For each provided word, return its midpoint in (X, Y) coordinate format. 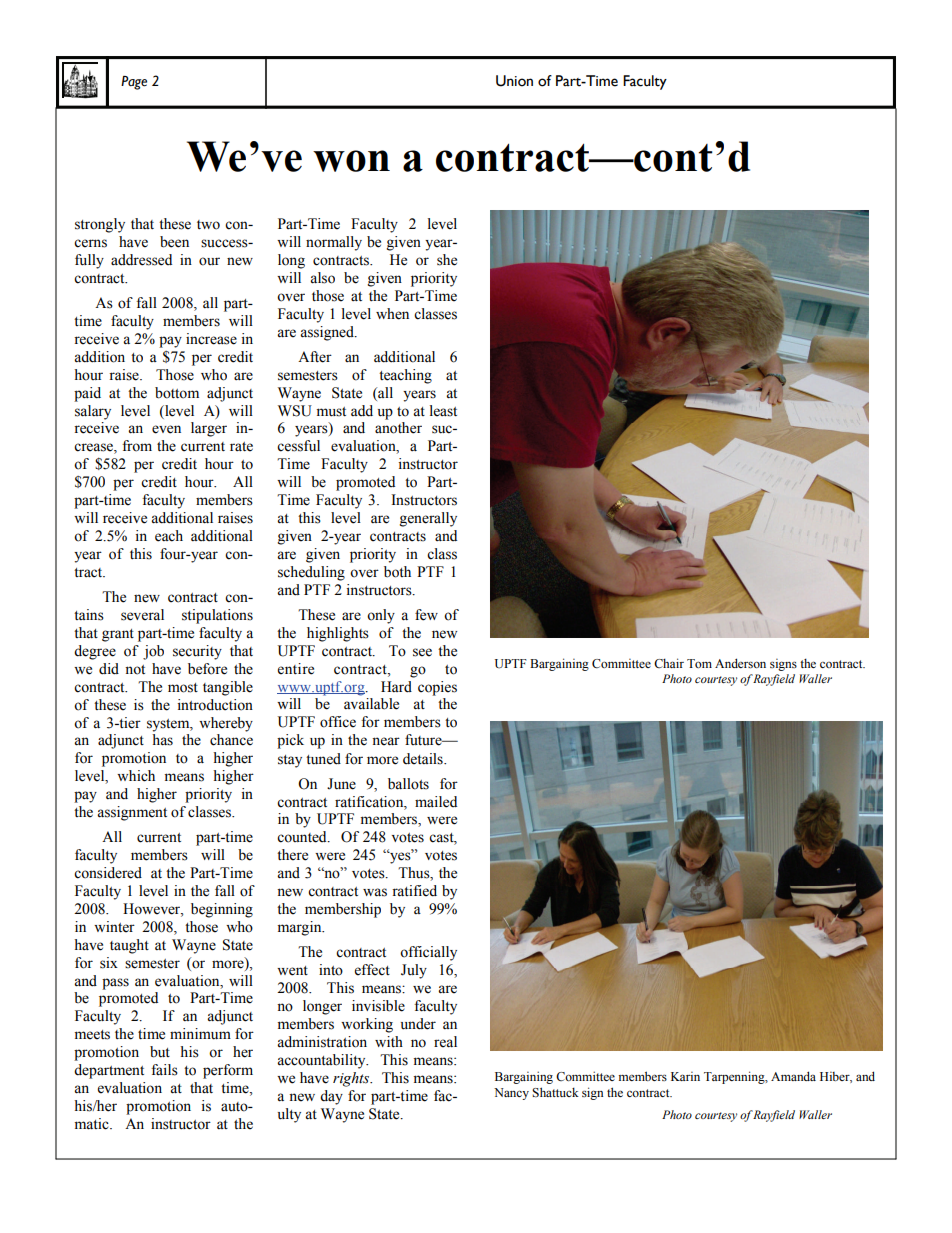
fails (164, 1070)
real (445, 1042)
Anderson (740, 663)
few (426, 615)
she (447, 260)
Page (134, 83)
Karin (685, 1076)
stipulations (217, 616)
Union (514, 81)
